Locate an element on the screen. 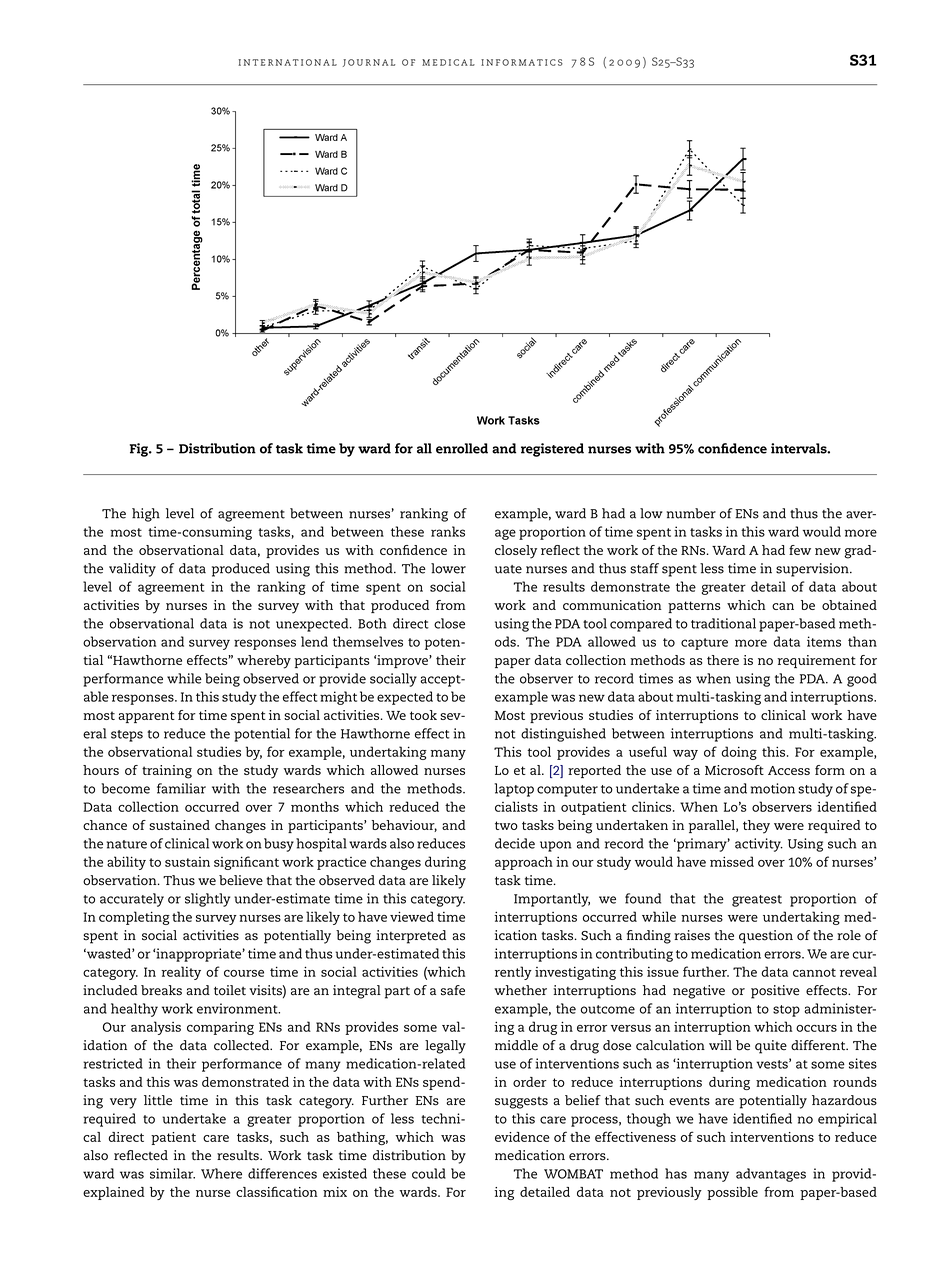  familiar is located at coordinates (181, 788).
